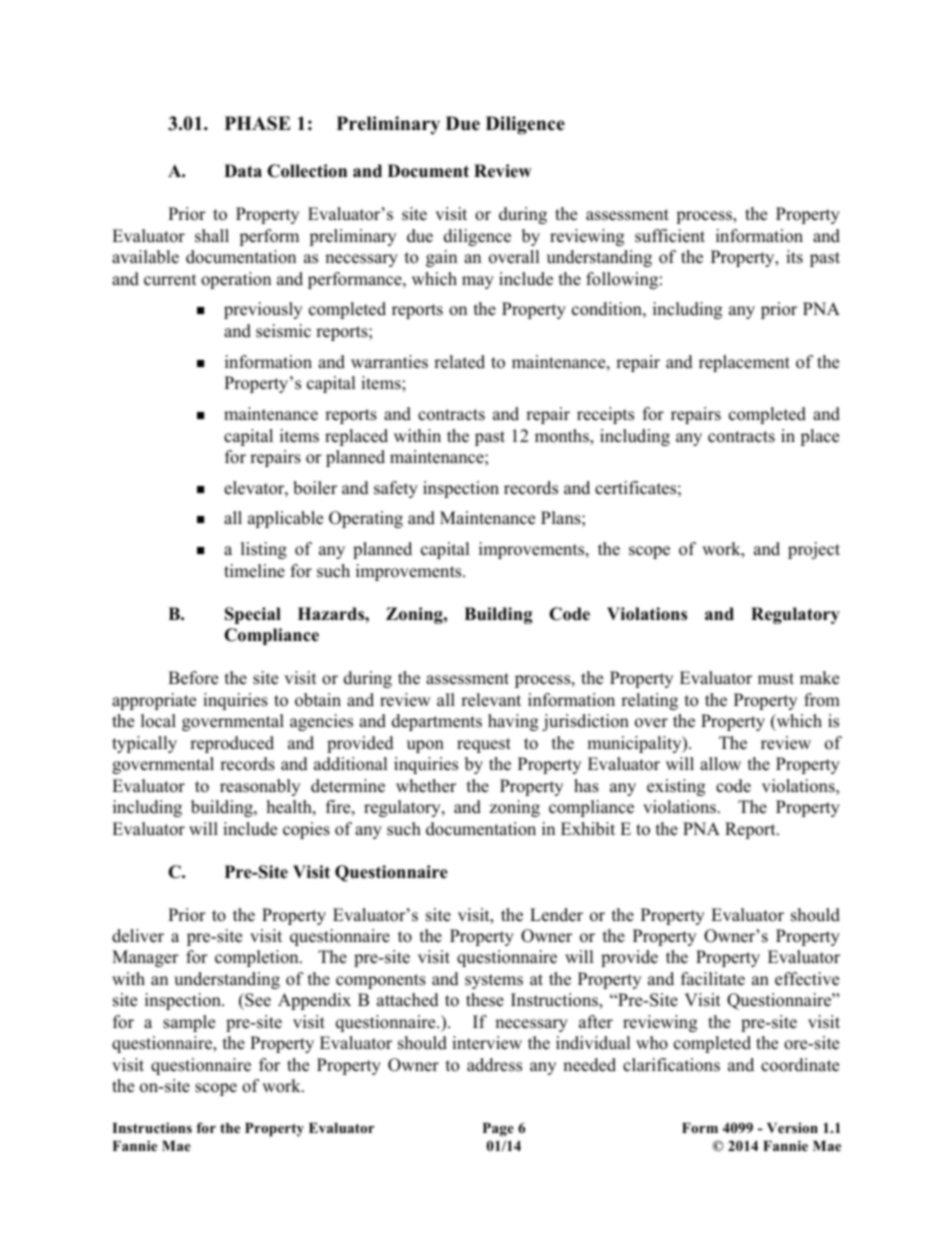 The height and width of the screenshot is (1233, 952). I want to click on related, so click(459, 362).
